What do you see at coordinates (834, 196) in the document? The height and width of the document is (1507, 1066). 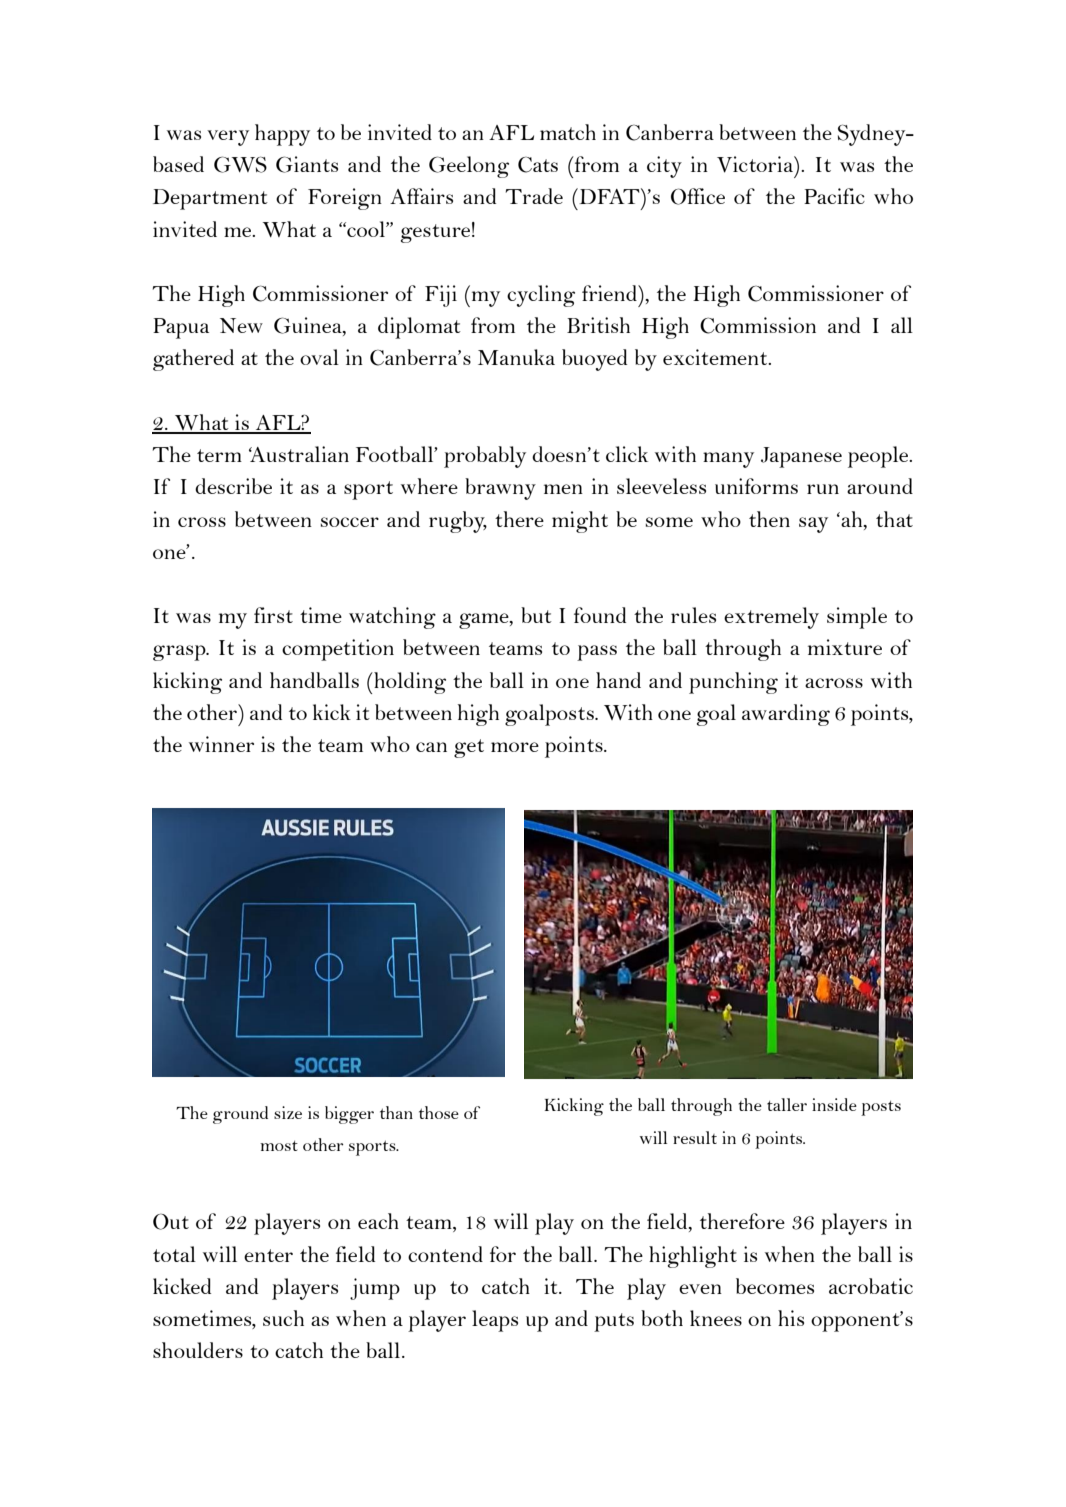 I see `Pacific` at bounding box center [834, 196].
